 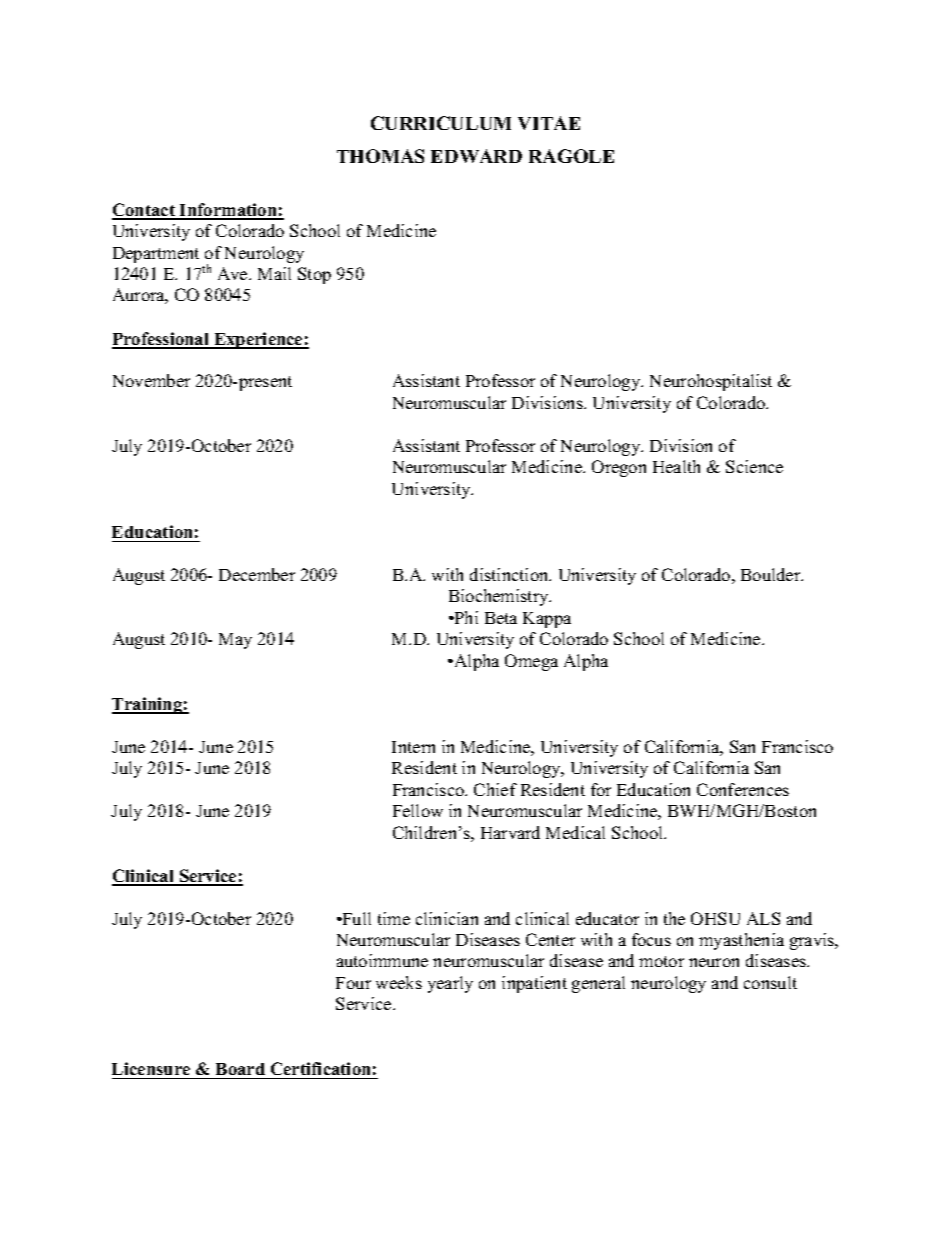 What do you see at coordinates (501, 618) in the page?
I see `Beta` at bounding box center [501, 618].
